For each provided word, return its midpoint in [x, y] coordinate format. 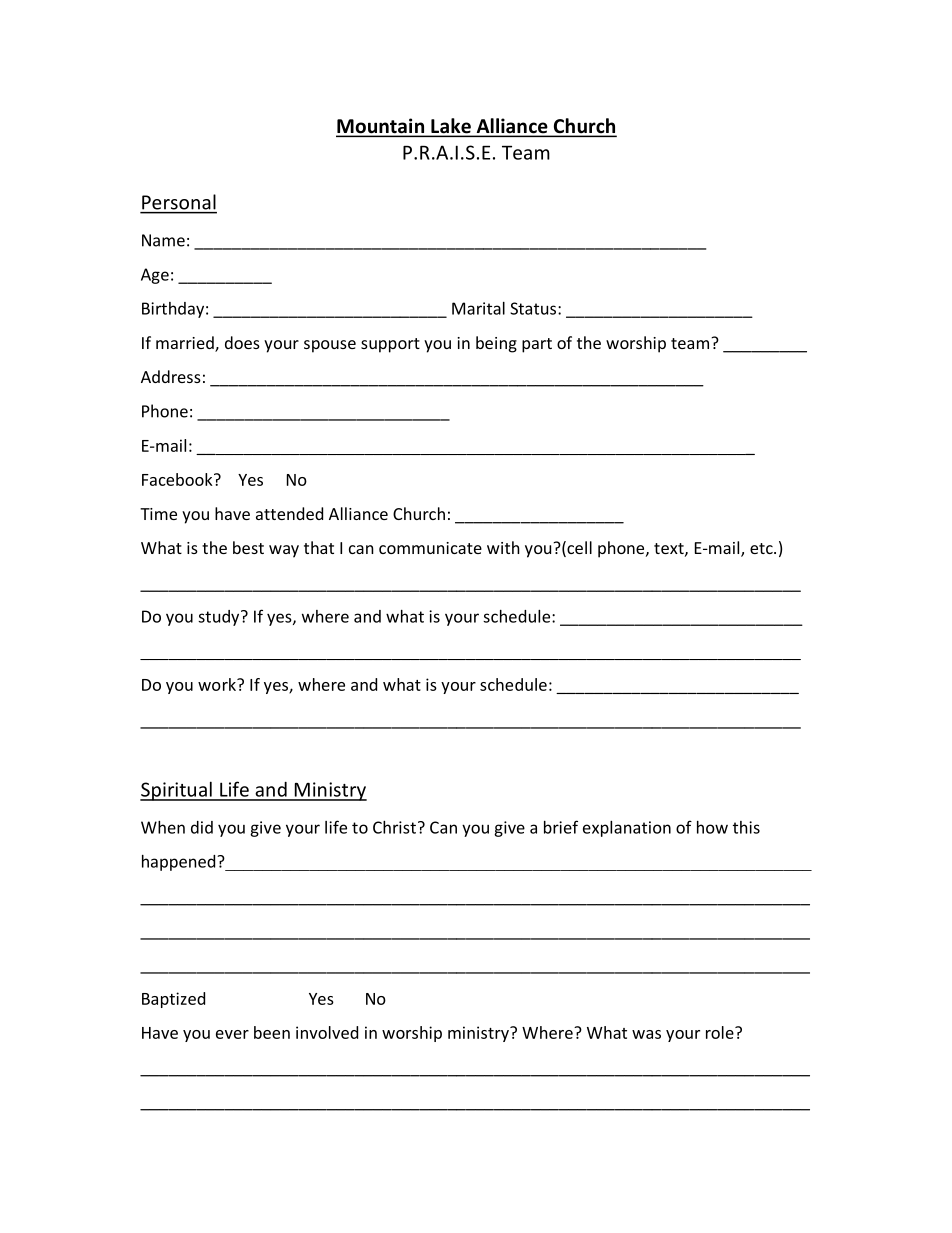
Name [163, 240]
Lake [451, 127]
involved [327, 1032]
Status [534, 308]
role [721, 1032]
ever [232, 1034]
